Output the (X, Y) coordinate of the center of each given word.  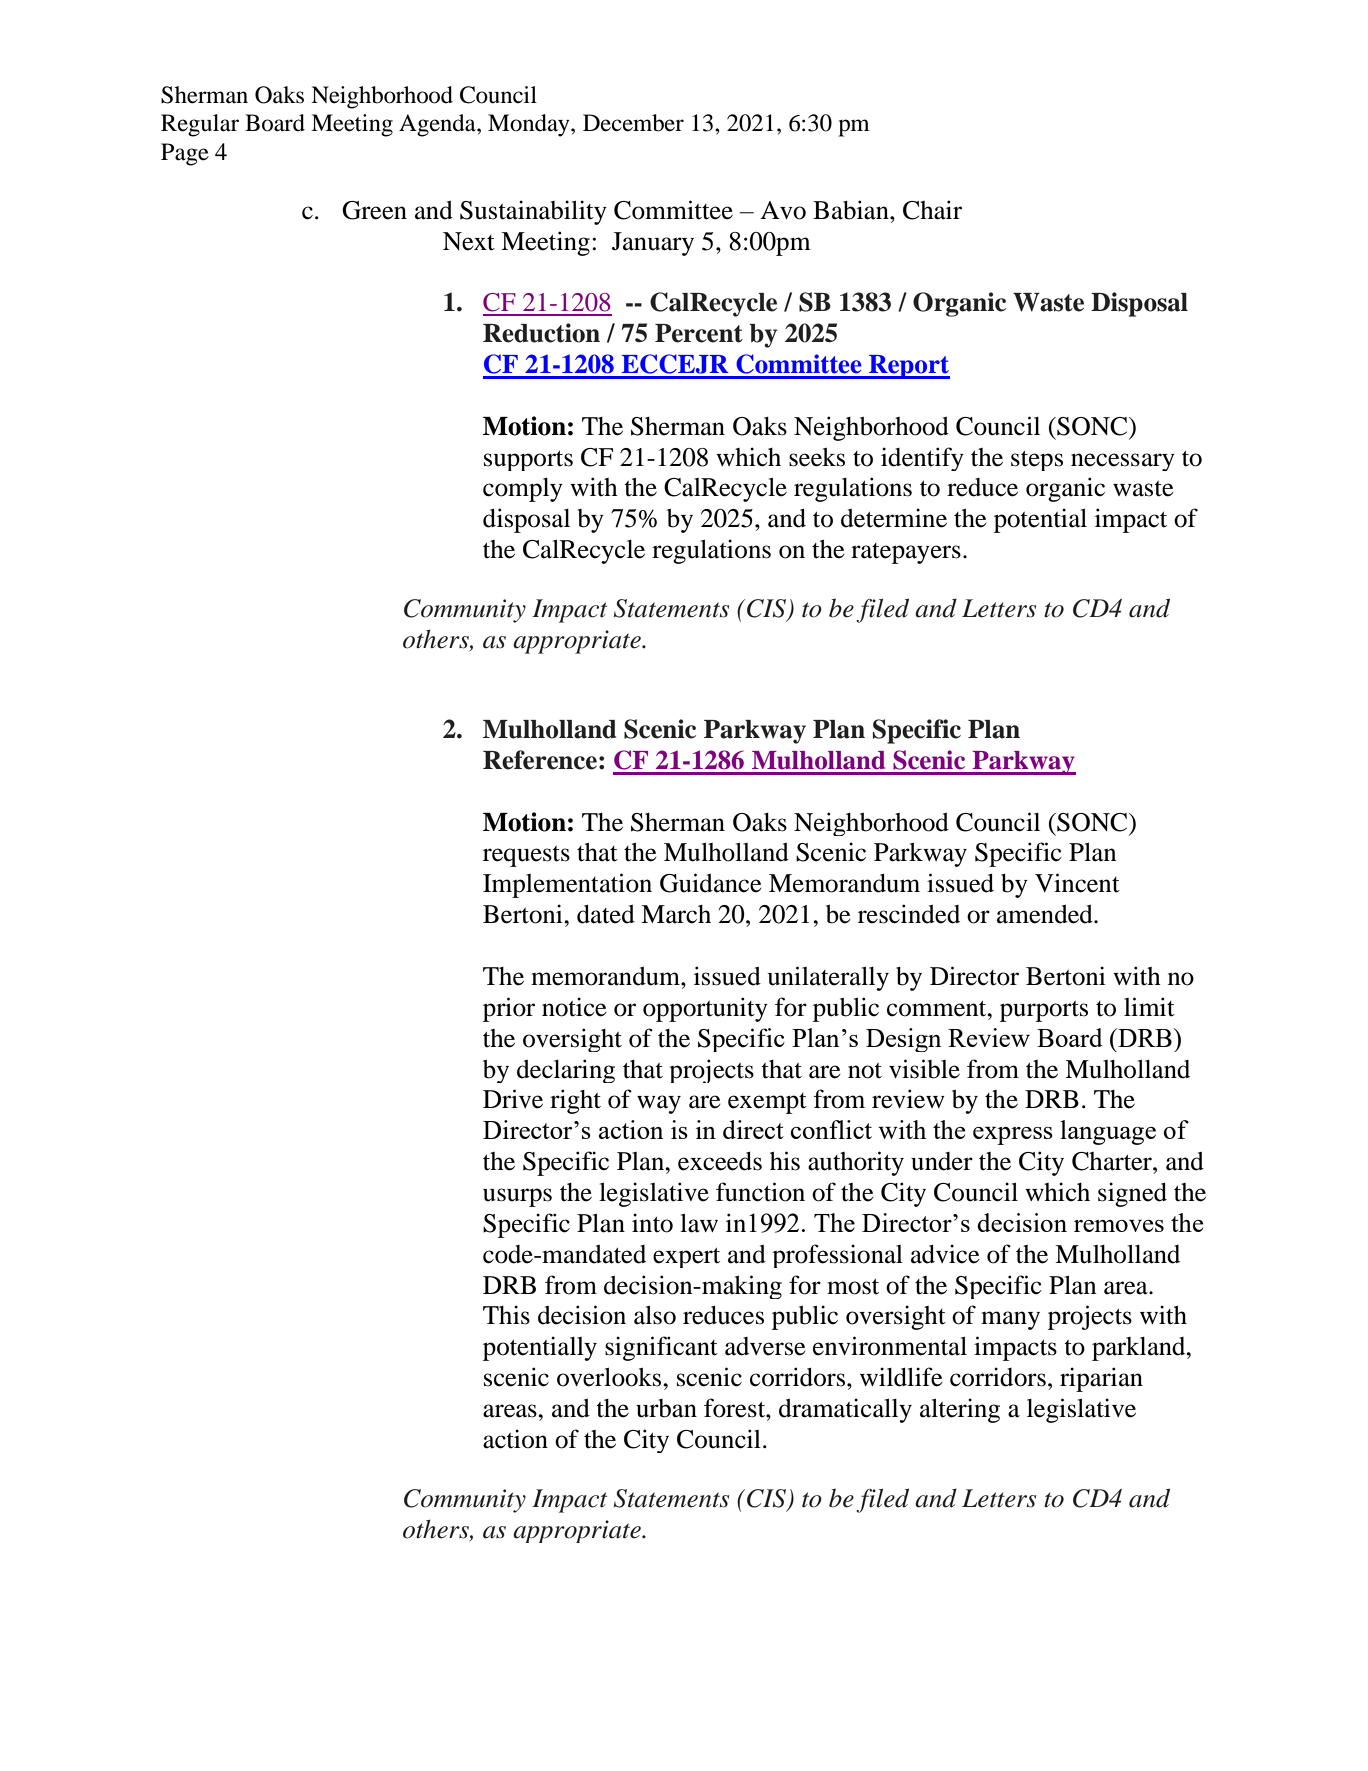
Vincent (1077, 883)
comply (523, 490)
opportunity (705, 1009)
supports (528, 461)
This (506, 1315)
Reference (540, 760)
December (633, 123)
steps (1037, 461)
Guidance (711, 883)
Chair (932, 210)
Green (374, 210)
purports (1044, 1011)
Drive (513, 1099)
